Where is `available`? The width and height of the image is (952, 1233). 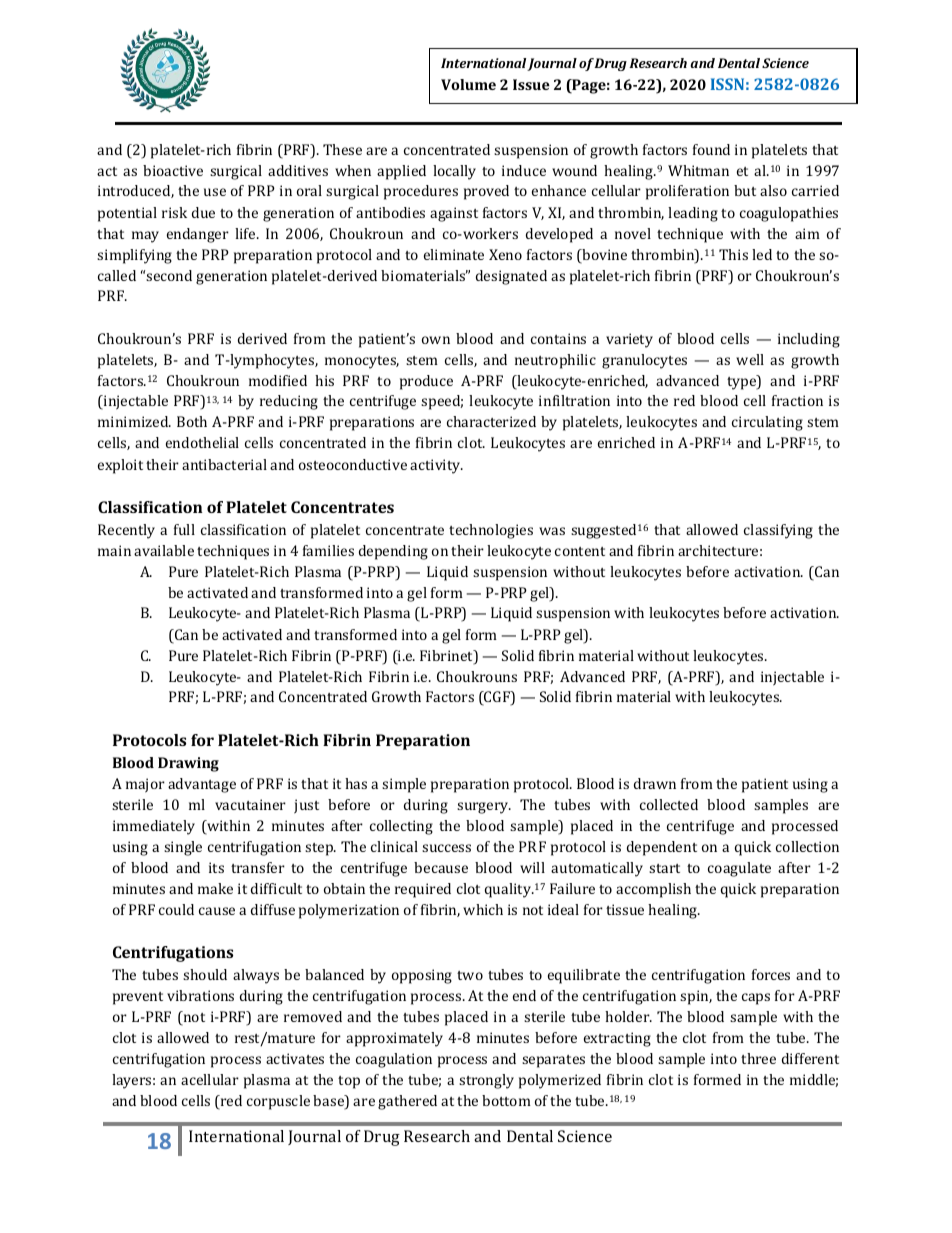
available is located at coordinates (164, 550).
